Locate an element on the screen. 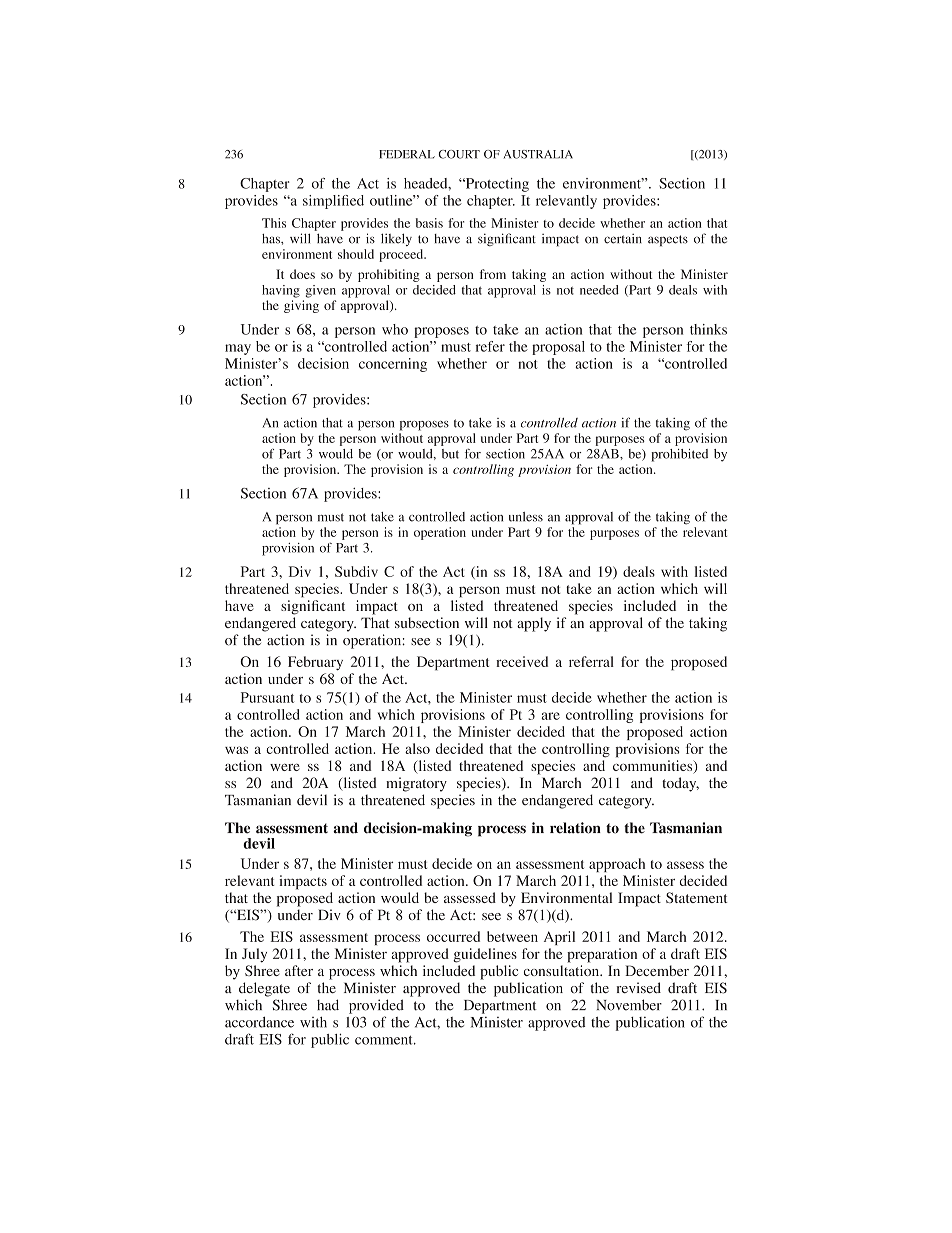  COURT is located at coordinates (459, 154).
